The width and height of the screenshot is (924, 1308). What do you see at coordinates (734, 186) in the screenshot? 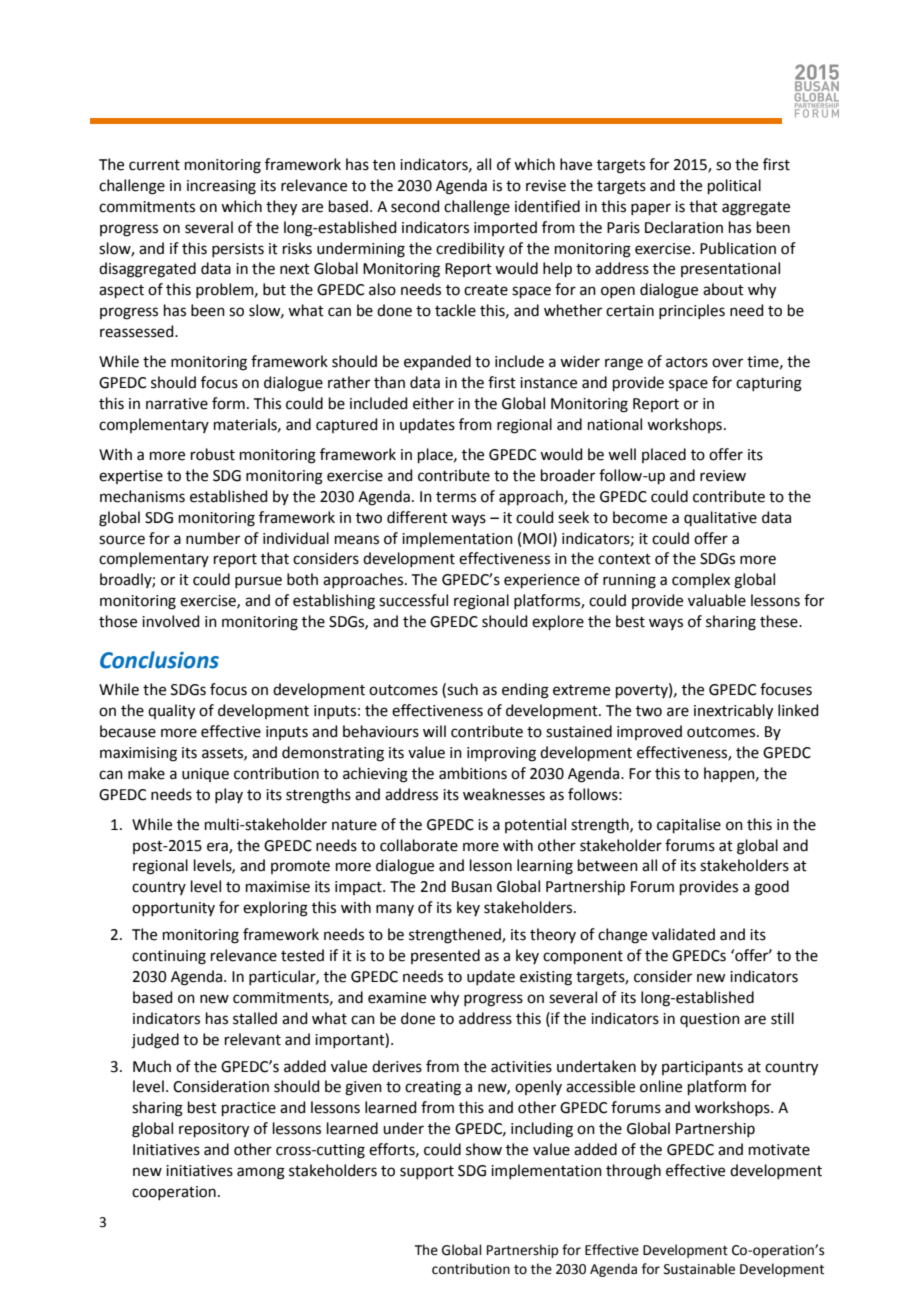
I see `political` at bounding box center [734, 186].
